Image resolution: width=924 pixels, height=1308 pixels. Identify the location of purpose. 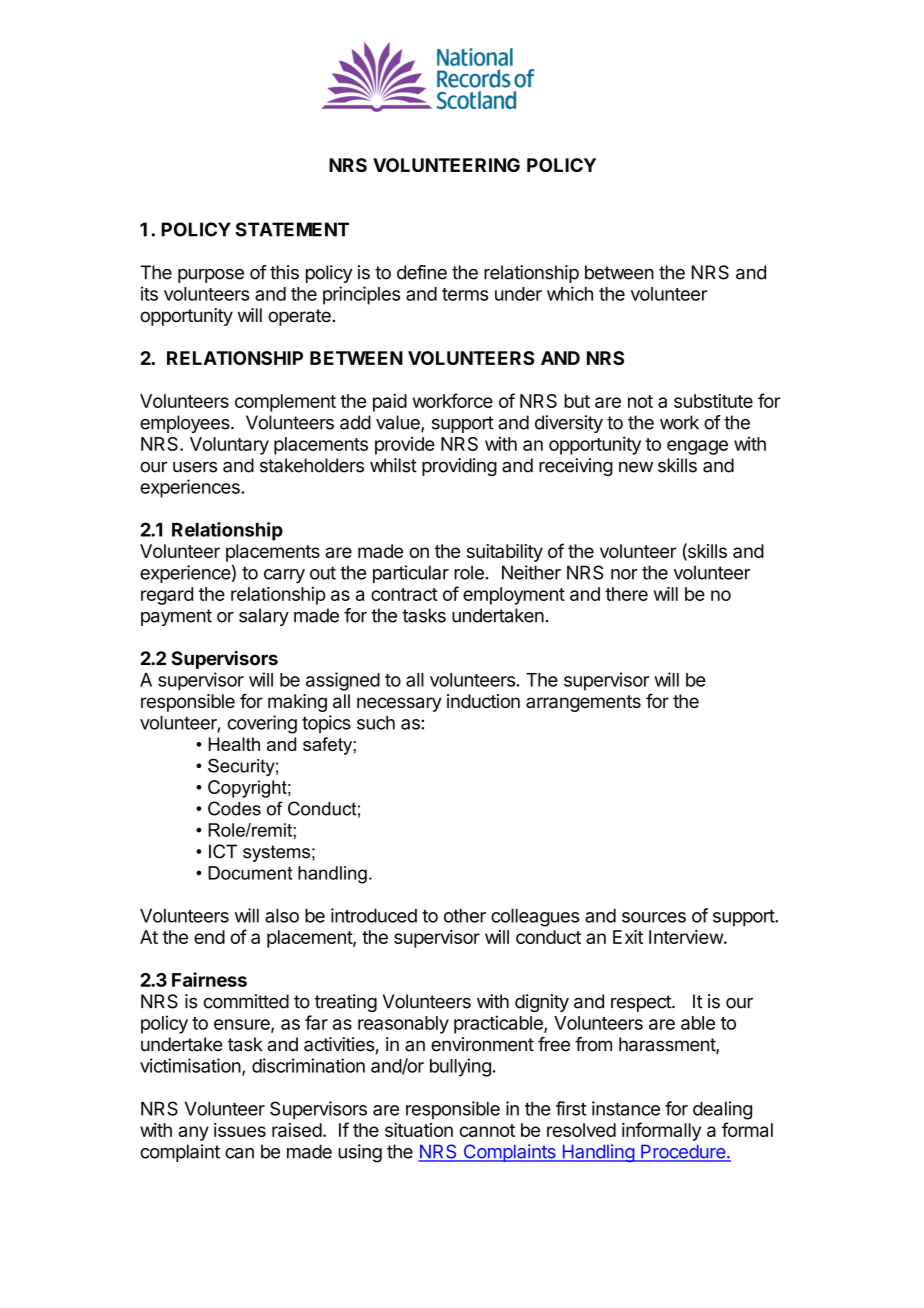
(211, 276).
